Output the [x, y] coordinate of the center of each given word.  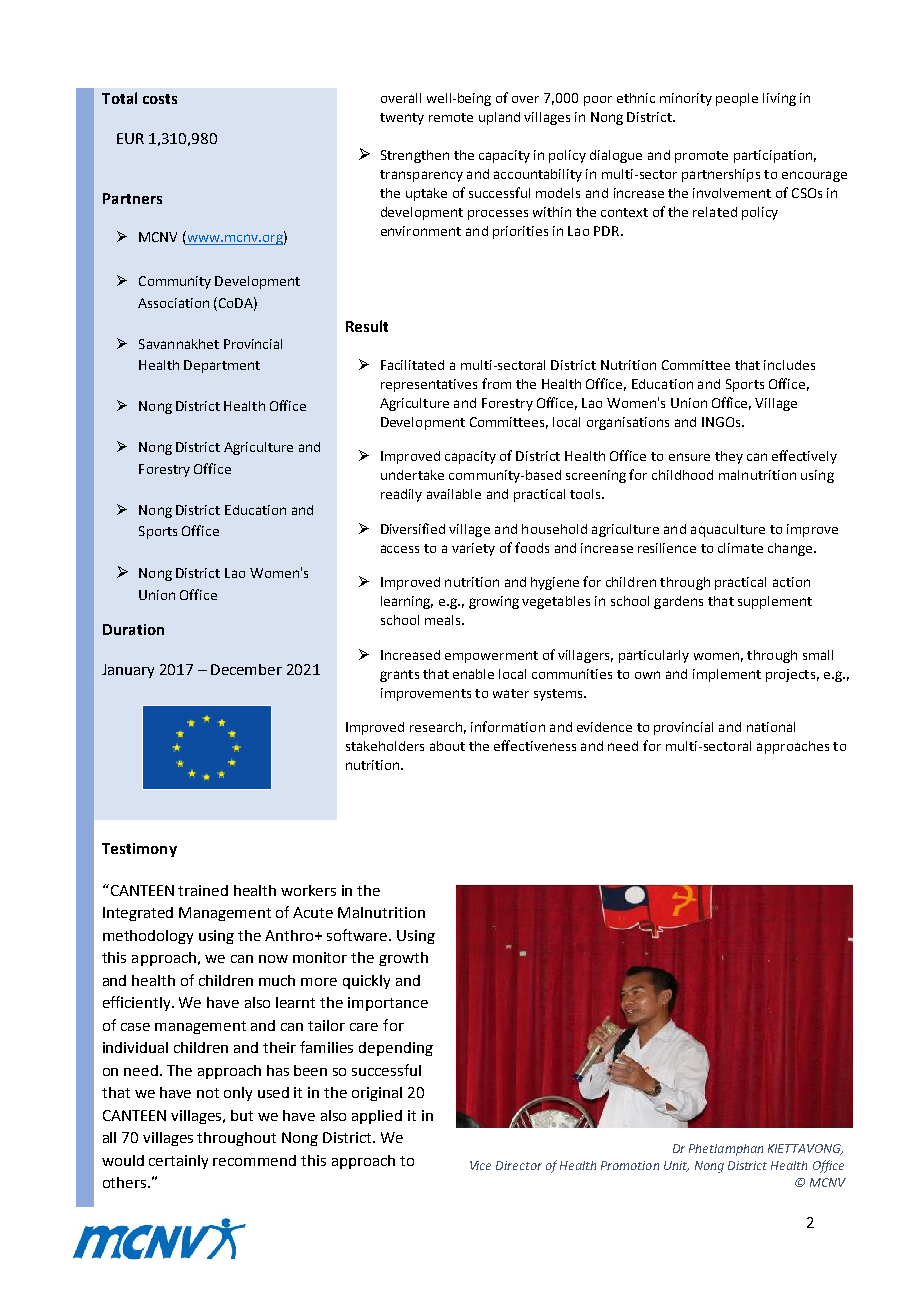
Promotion [630, 1165]
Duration [133, 629]
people [737, 99]
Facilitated [412, 365]
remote [451, 117]
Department [222, 366]
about [447, 746]
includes [789, 365]
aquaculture [728, 530]
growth [403, 959]
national [771, 727]
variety [473, 549]
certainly [178, 1162]
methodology [148, 937]
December [246, 669]
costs [160, 99]
